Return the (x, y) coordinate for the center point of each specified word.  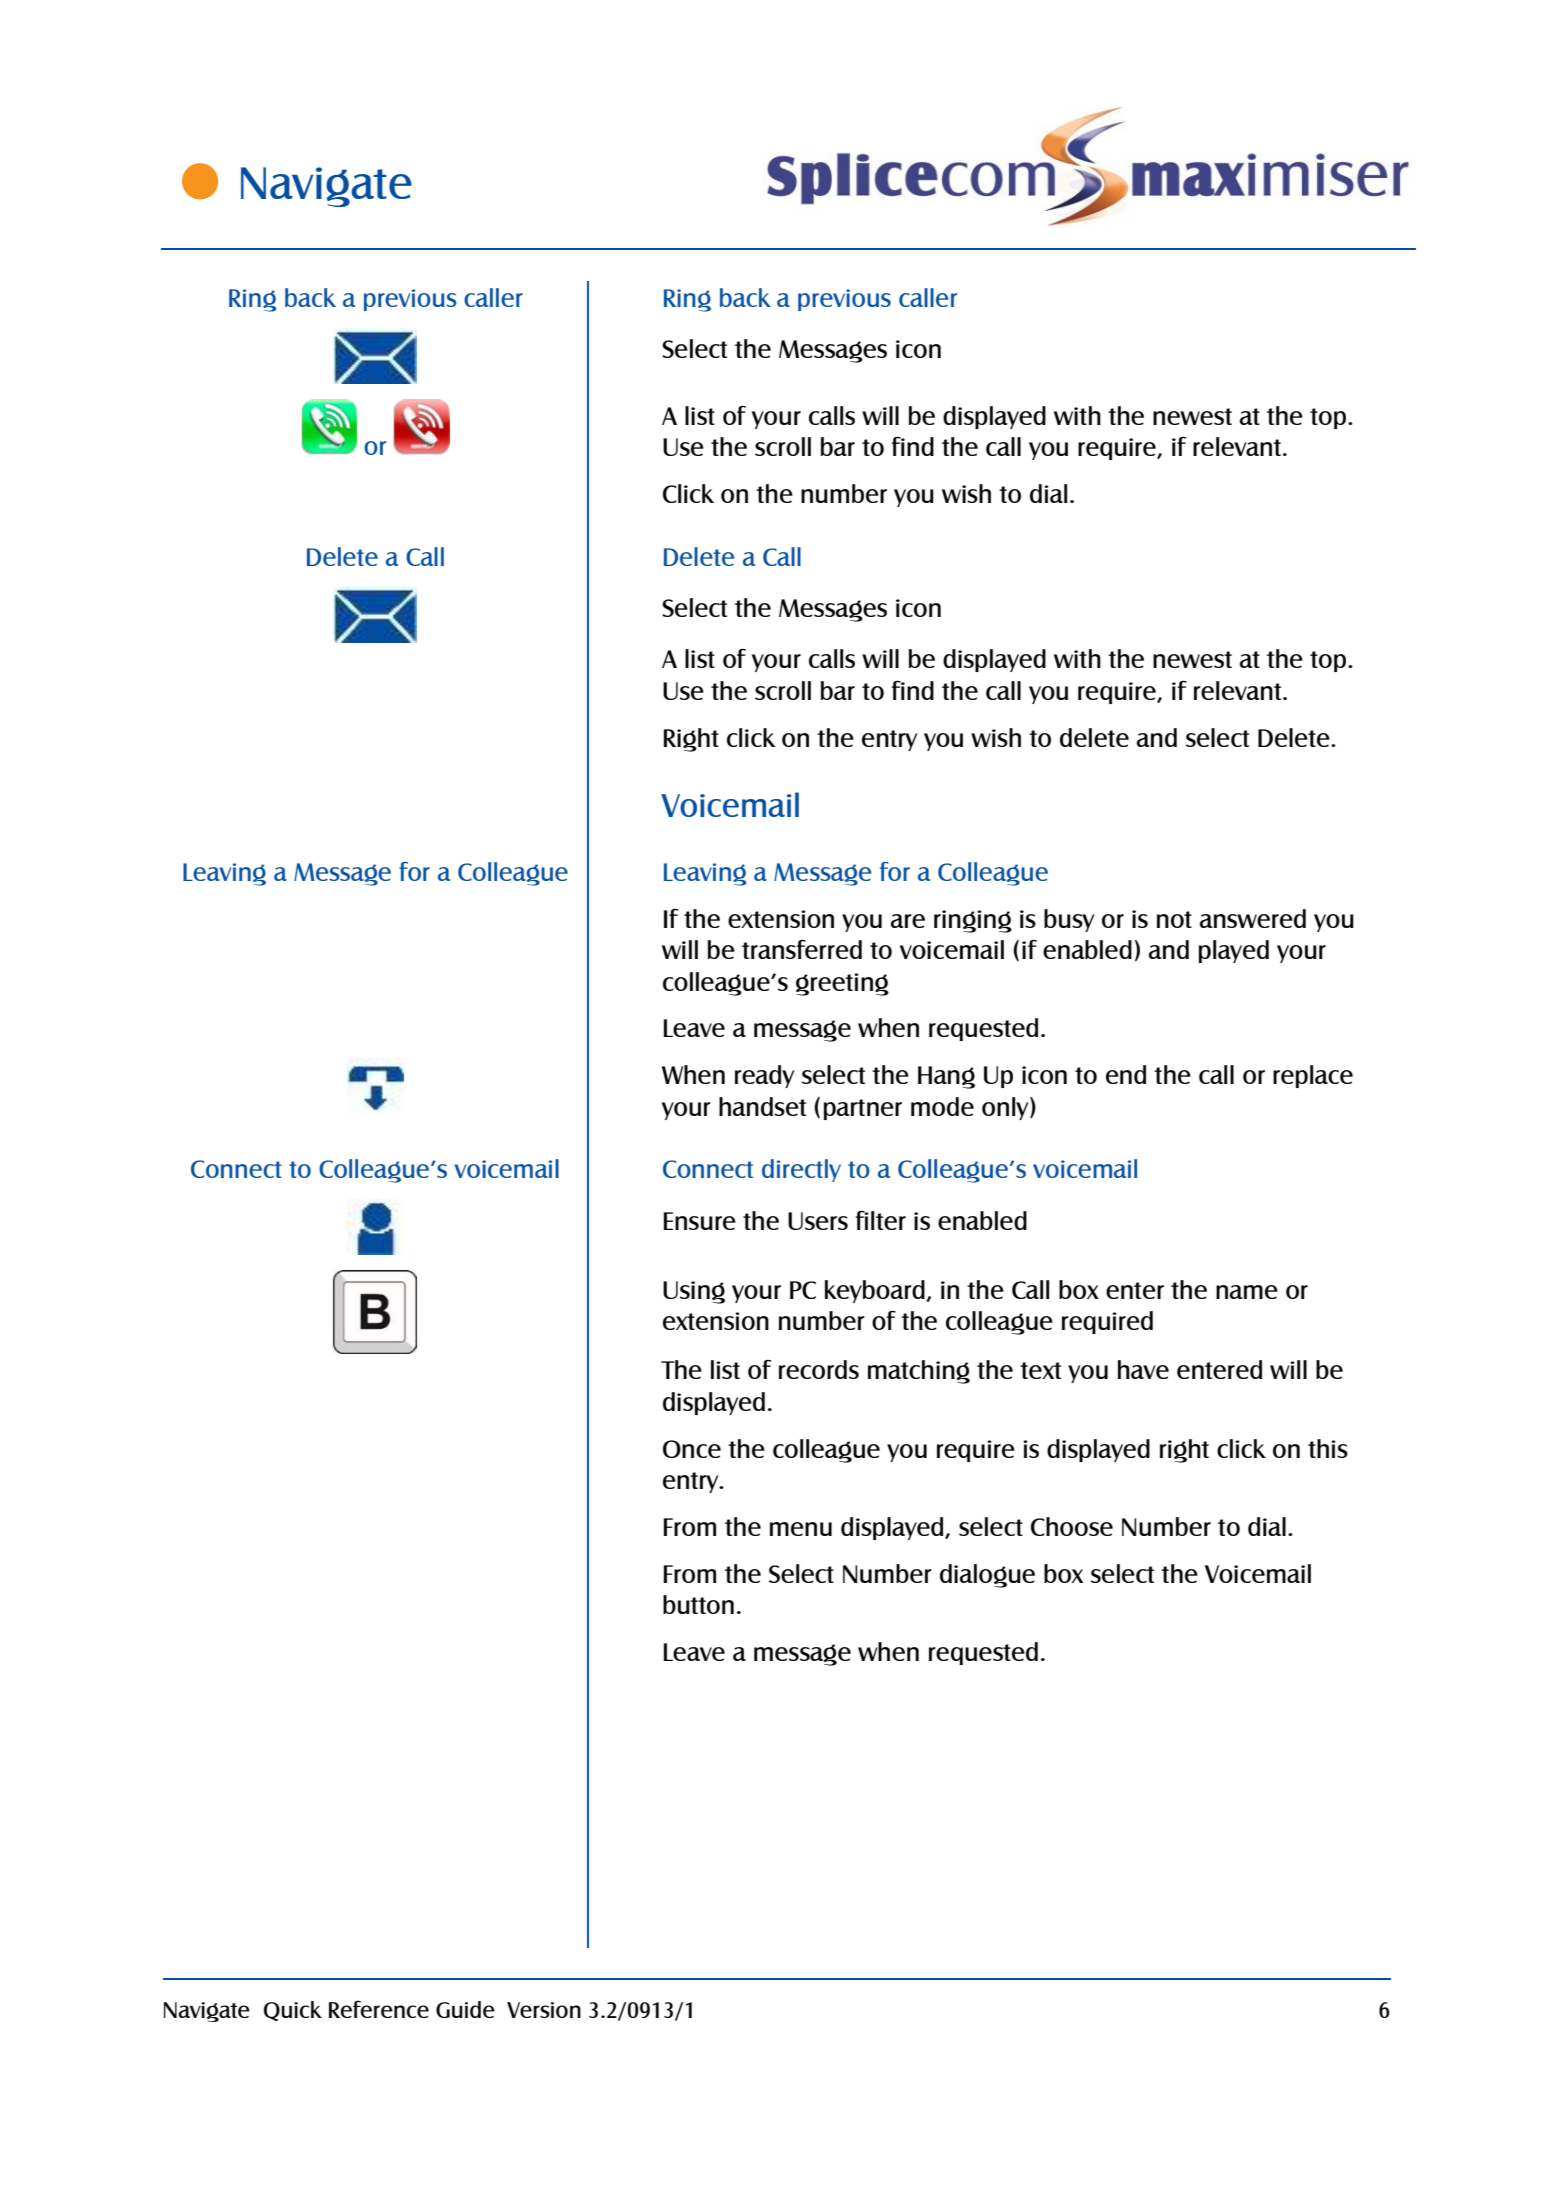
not (1174, 919)
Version (544, 2010)
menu (801, 1529)
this (1328, 1448)
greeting (842, 984)
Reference (379, 2009)
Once (692, 1449)
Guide (465, 2009)
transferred (802, 949)
